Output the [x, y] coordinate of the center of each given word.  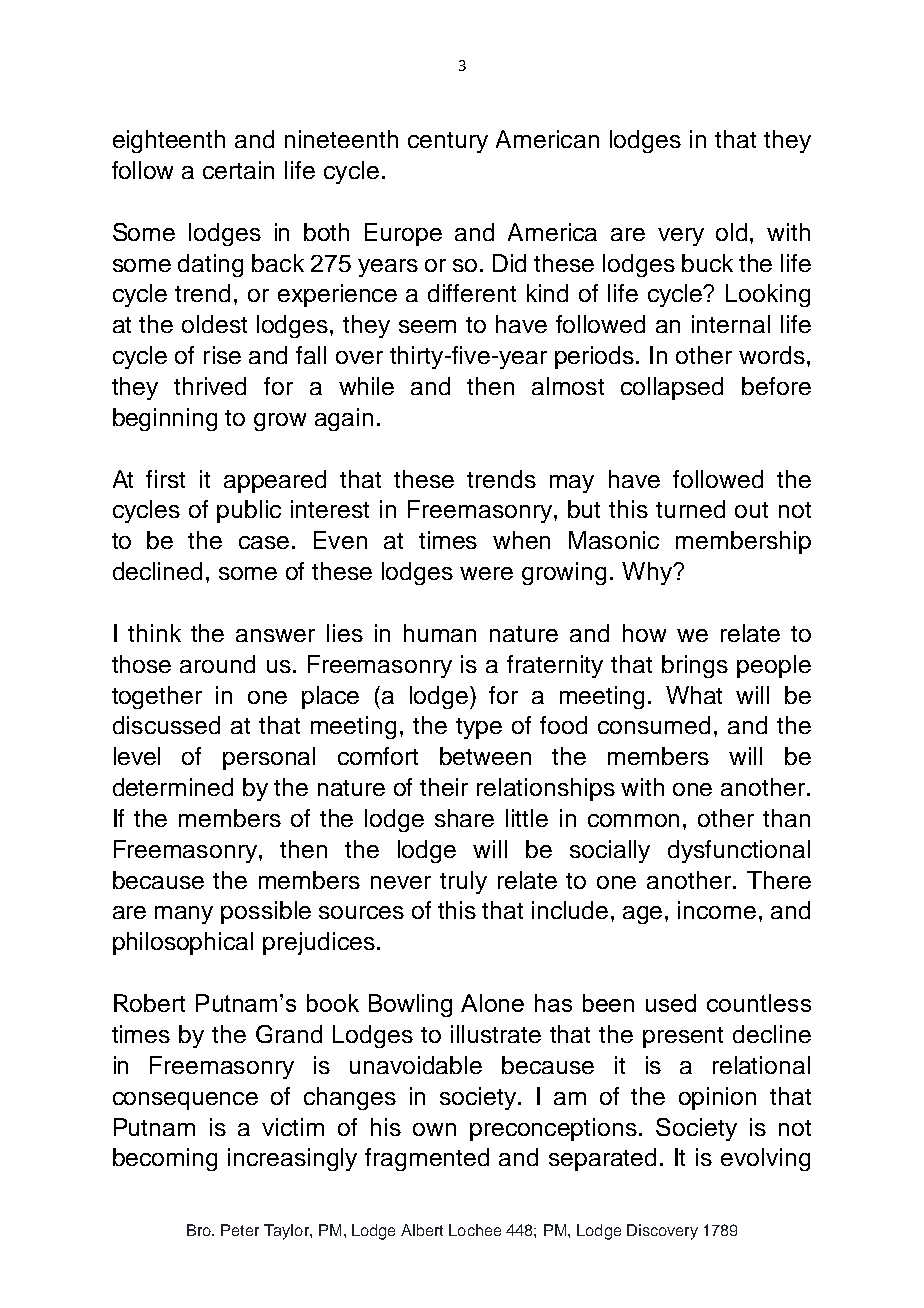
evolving [765, 1159]
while [366, 386]
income [717, 910]
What [694, 695]
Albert [422, 1230]
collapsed [672, 388]
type [479, 728]
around [217, 664]
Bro [200, 1230]
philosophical [183, 943]
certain [238, 170]
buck [707, 263]
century [448, 142]
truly [463, 882]
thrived [210, 386]
